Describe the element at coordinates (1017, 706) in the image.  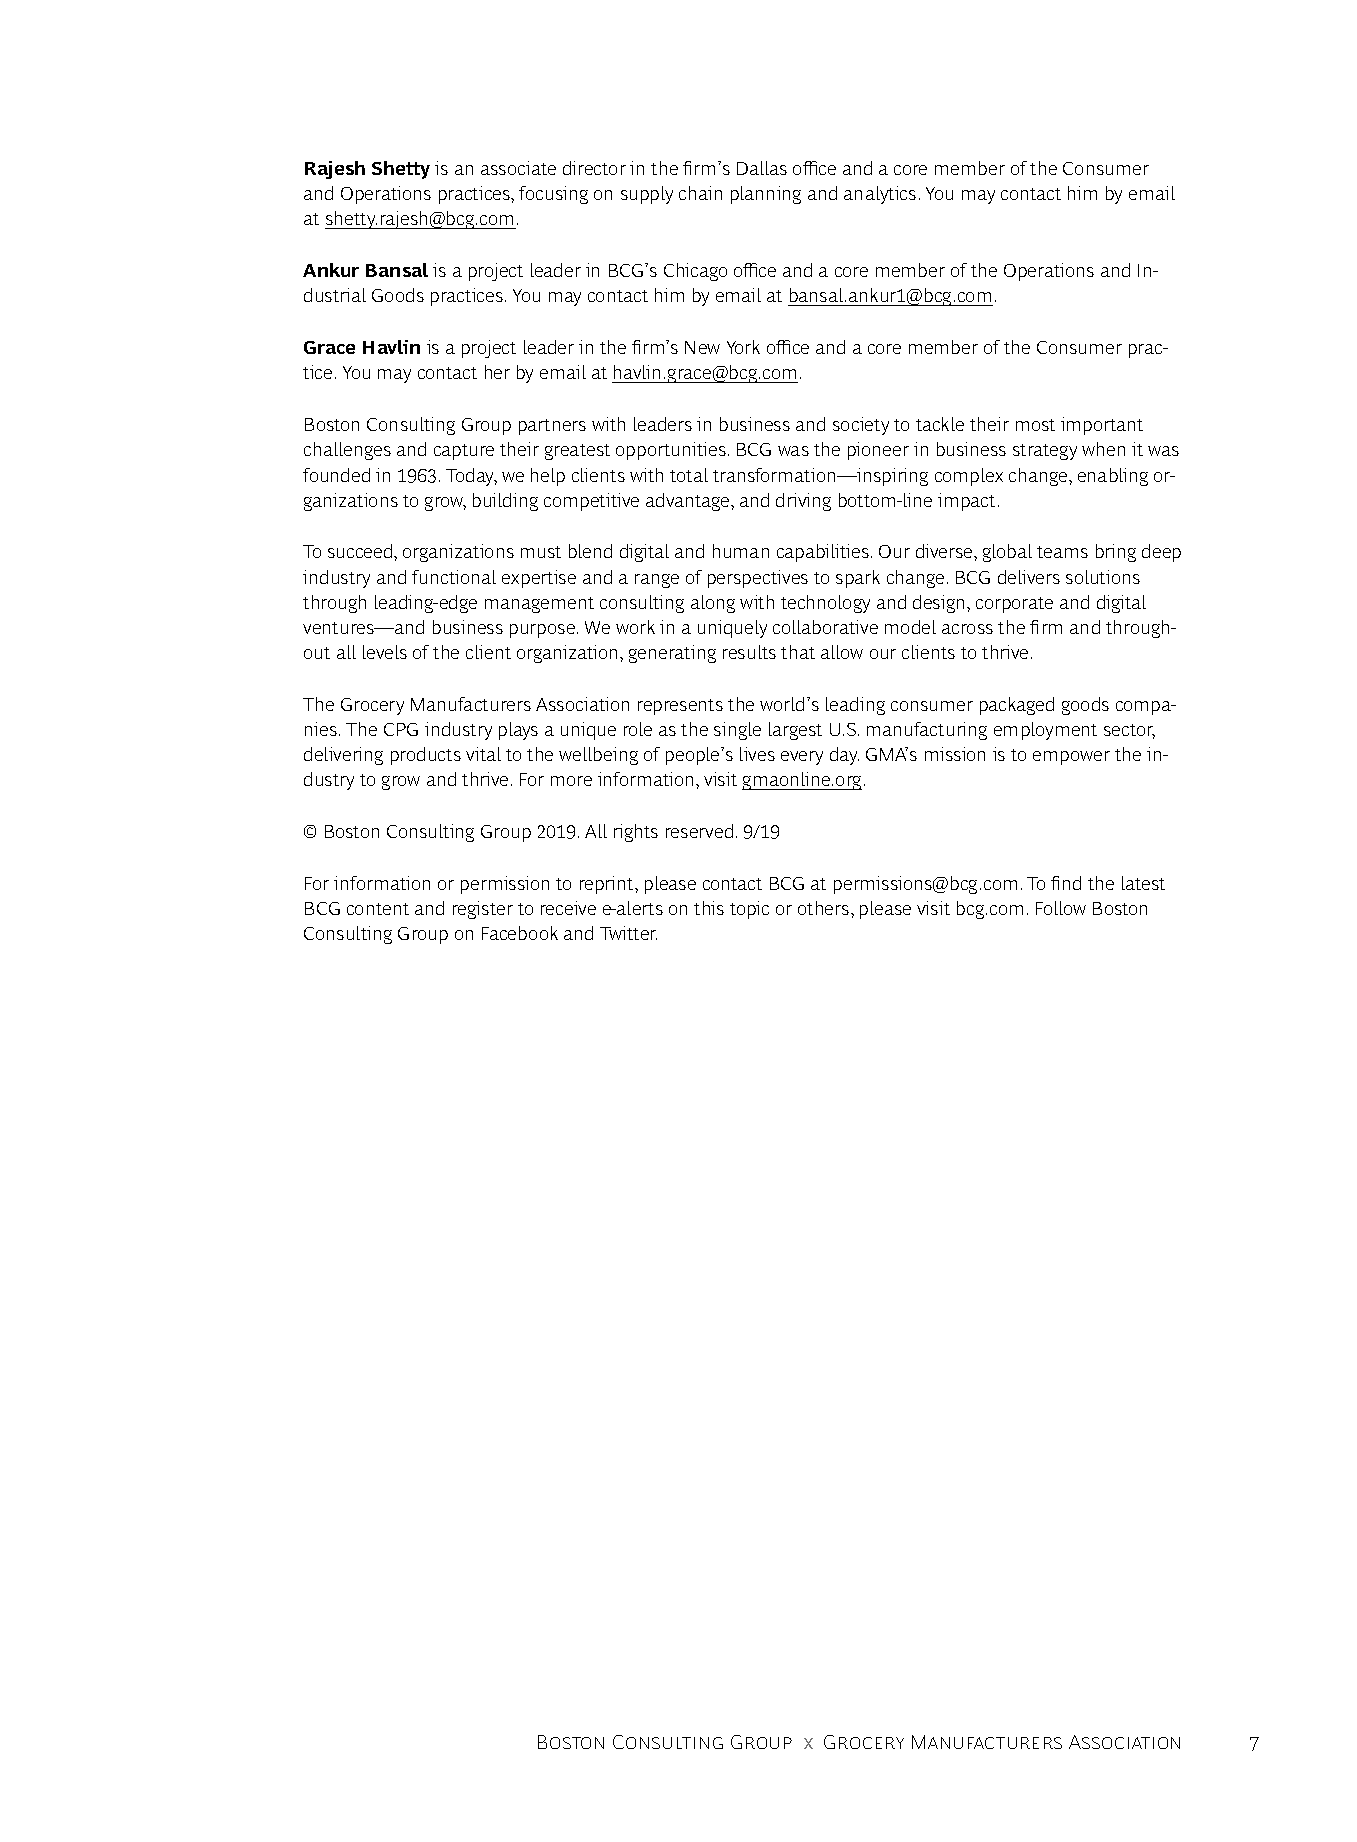
I see `packaged` at that location.
